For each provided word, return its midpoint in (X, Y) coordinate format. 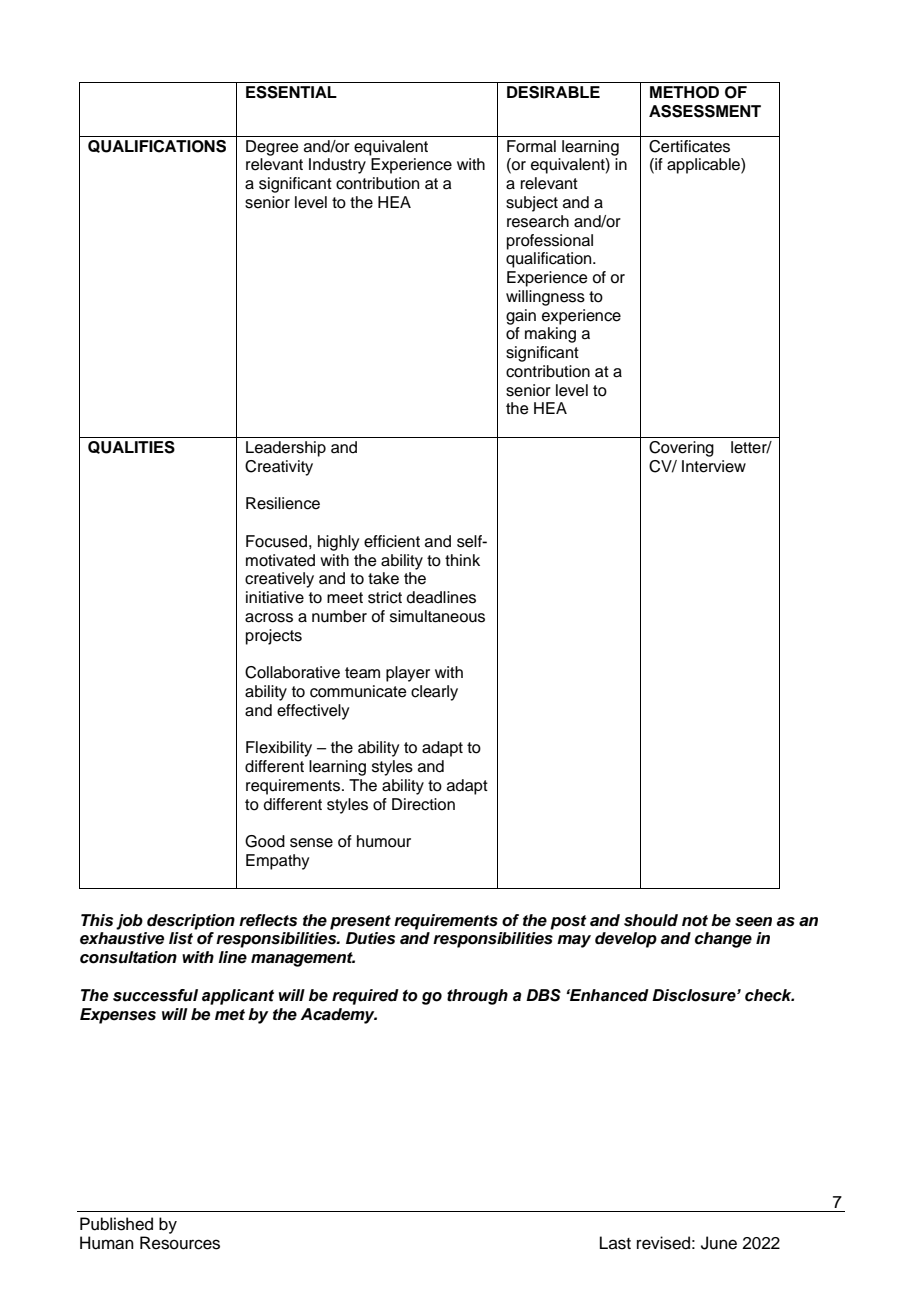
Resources (180, 1243)
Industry (337, 166)
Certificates (689, 146)
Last (615, 1243)
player (408, 674)
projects (274, 637)
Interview (714, 466)
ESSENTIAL (291, 92)
